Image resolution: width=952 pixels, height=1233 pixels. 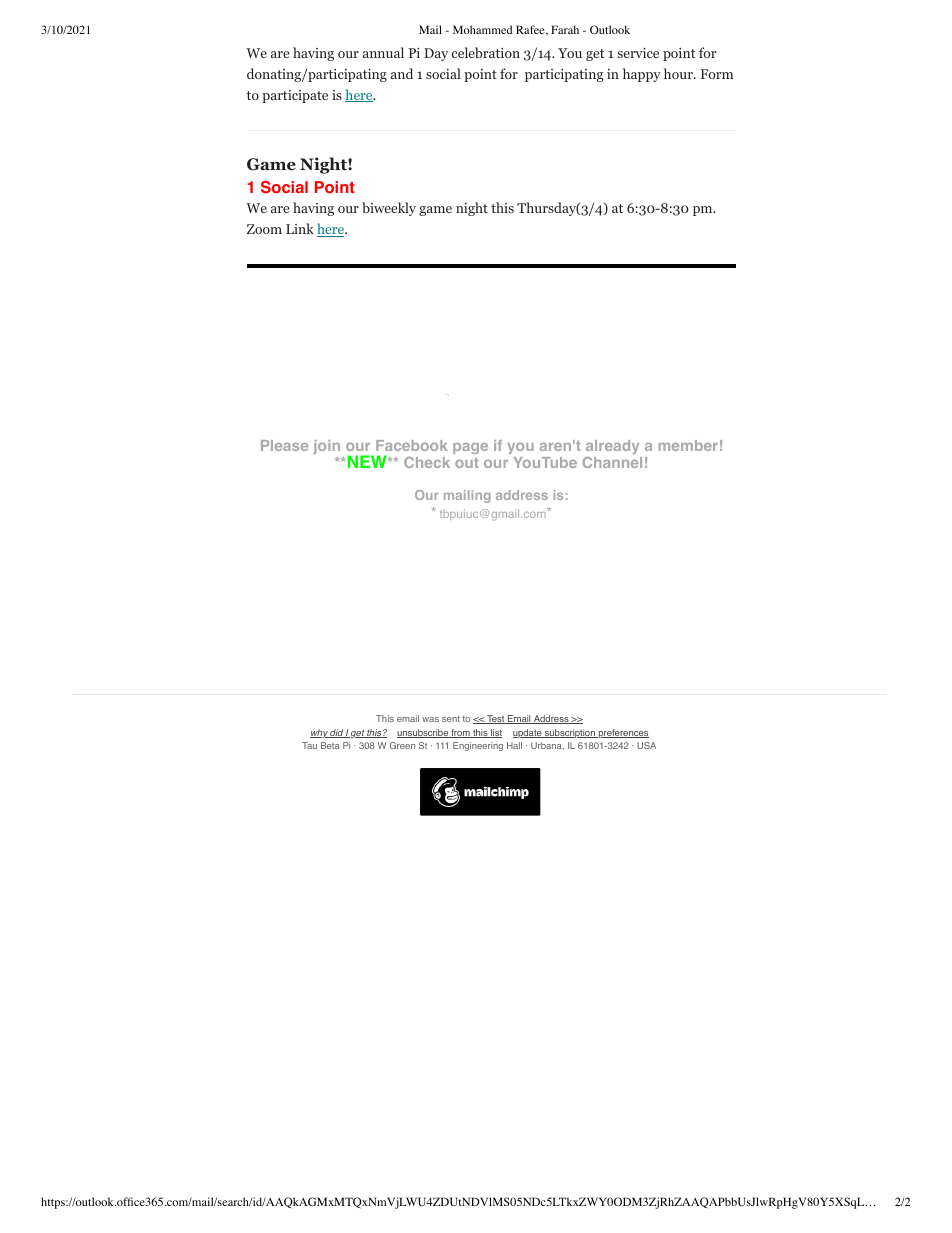 What do you see at coordinates (646, 745) in the screenshot?
I see `USA` at bounding box center [646, 745].
